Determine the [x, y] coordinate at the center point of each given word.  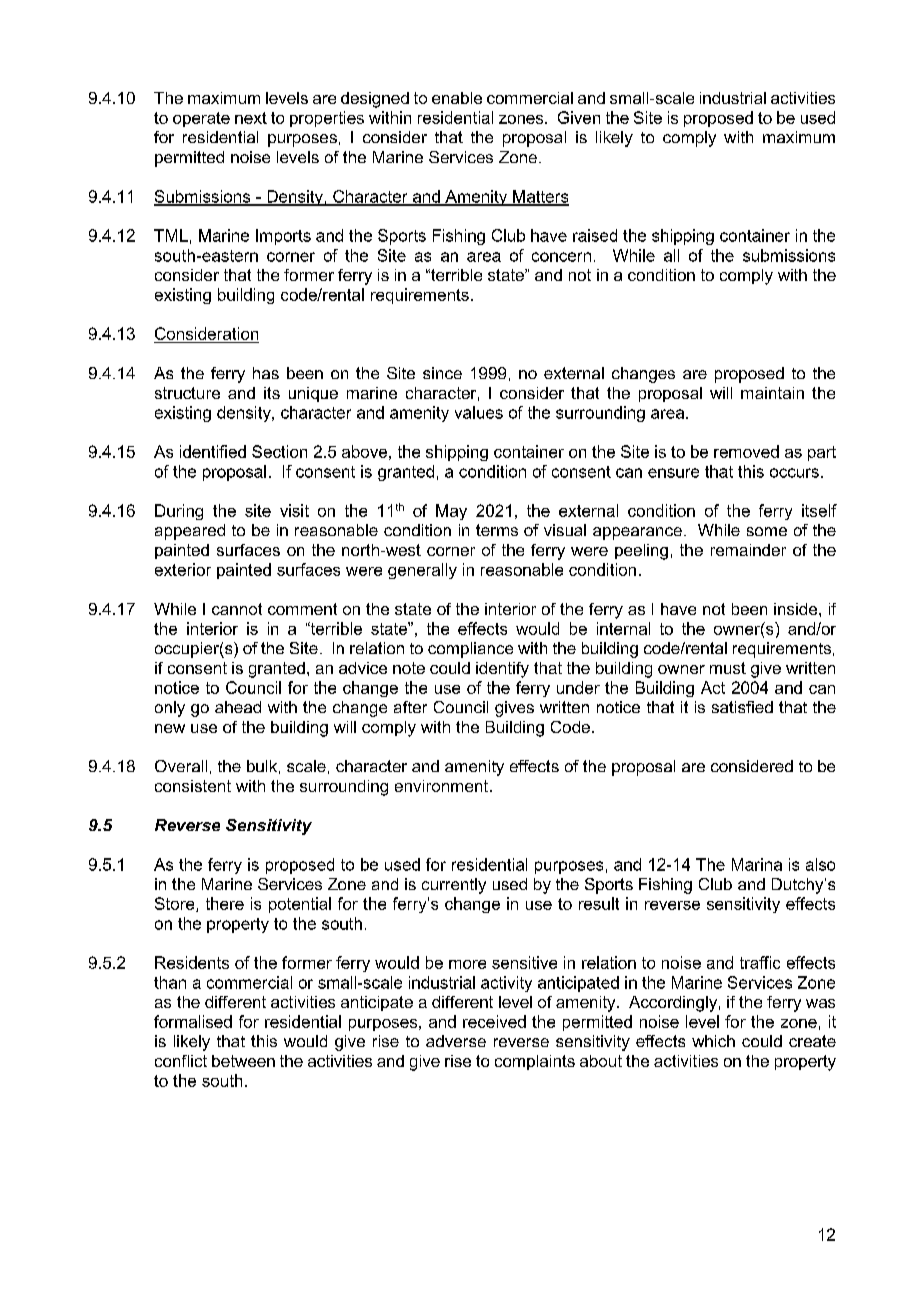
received [494, 1021]
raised [595, 235]
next [251, 118]
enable [457, 98]
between [243, 1061]
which [713, 1041]
